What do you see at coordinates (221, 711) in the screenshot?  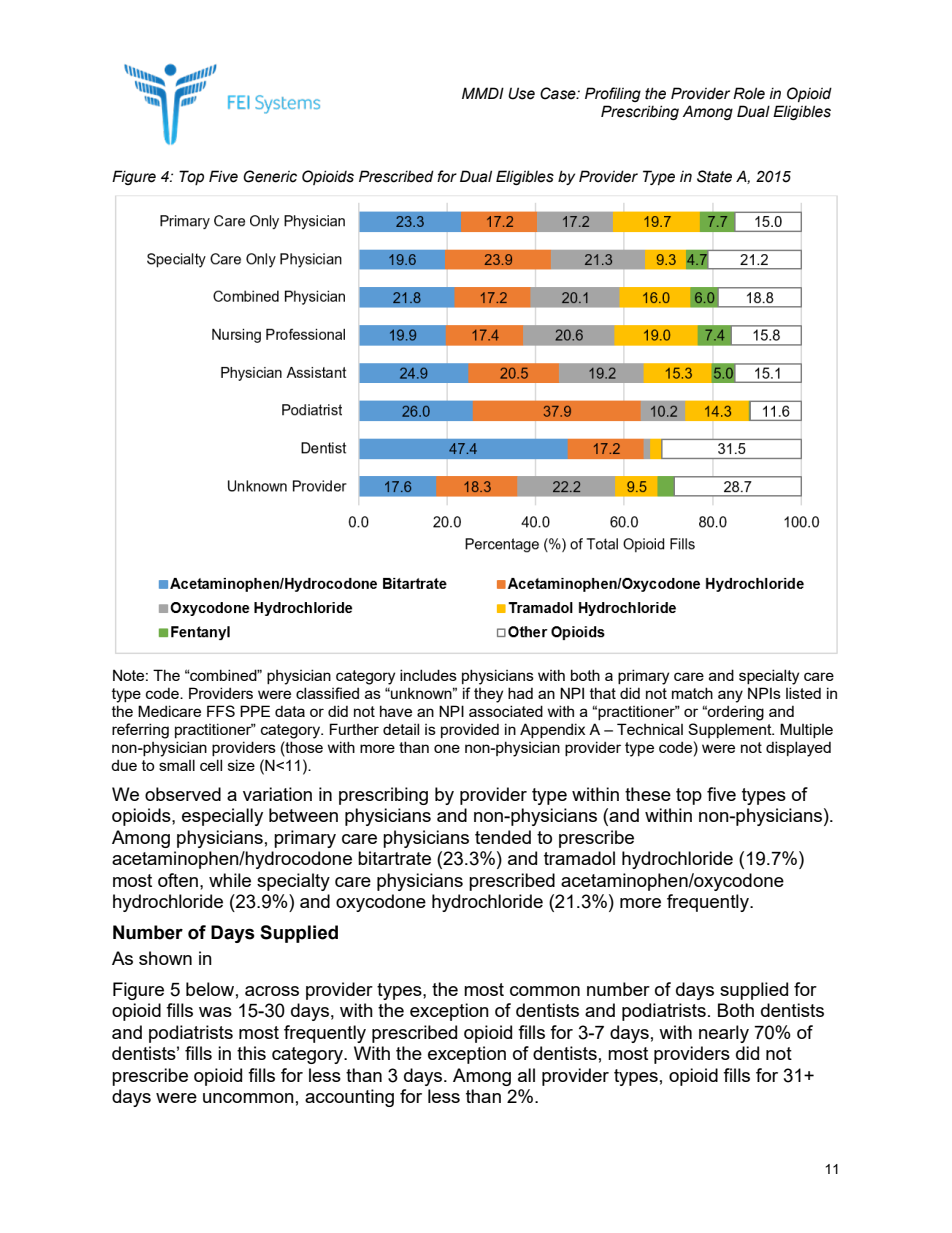 I see `FFS` at bounding box center [221, 711].
